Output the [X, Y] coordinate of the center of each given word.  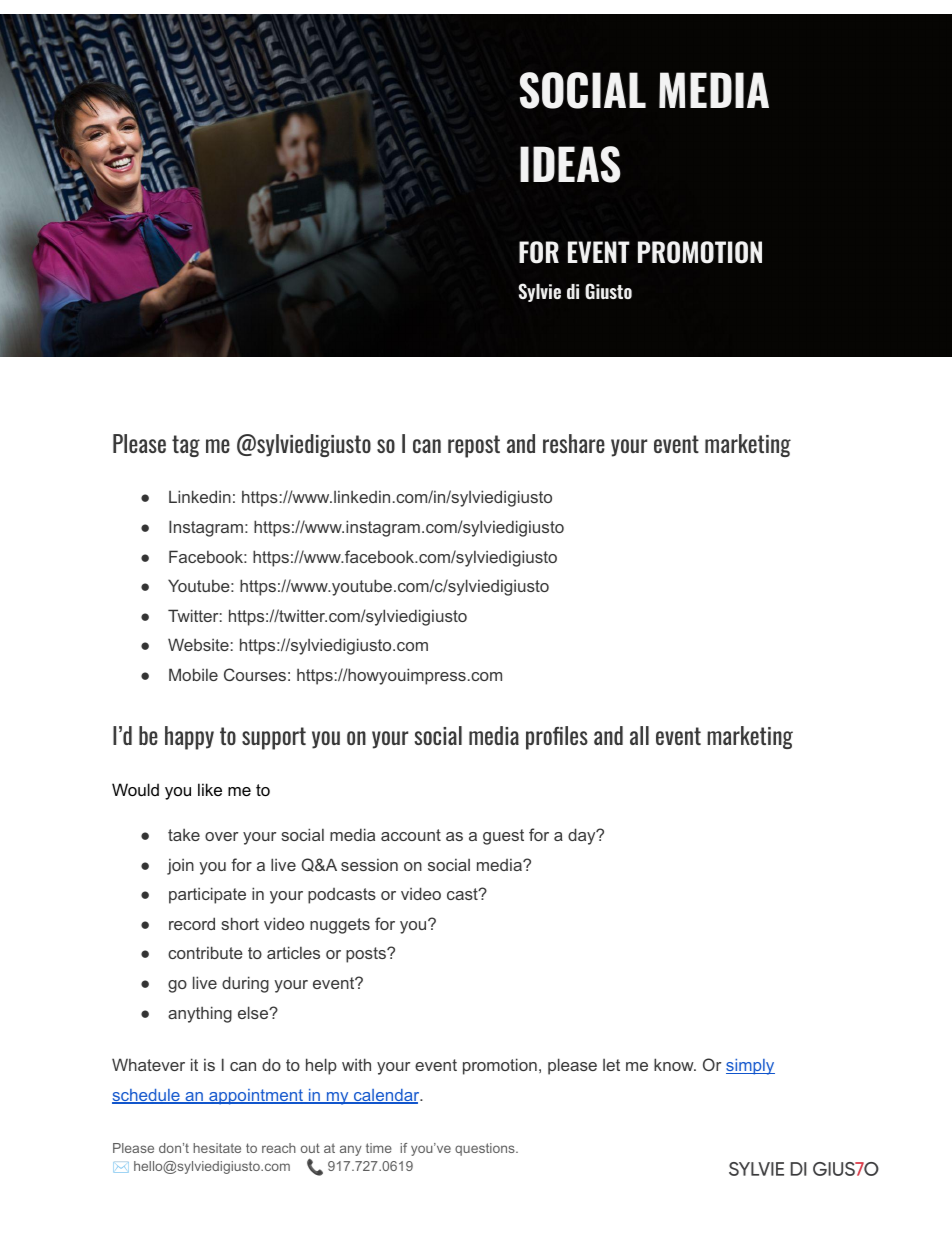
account [411, 835]
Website [198, 644]
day [583, 836]
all [639, 735]
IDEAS [570, 164]
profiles [557, 738]
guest [503, 837]
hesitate [217, 1148]
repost [474, 446]
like [210, 789]
